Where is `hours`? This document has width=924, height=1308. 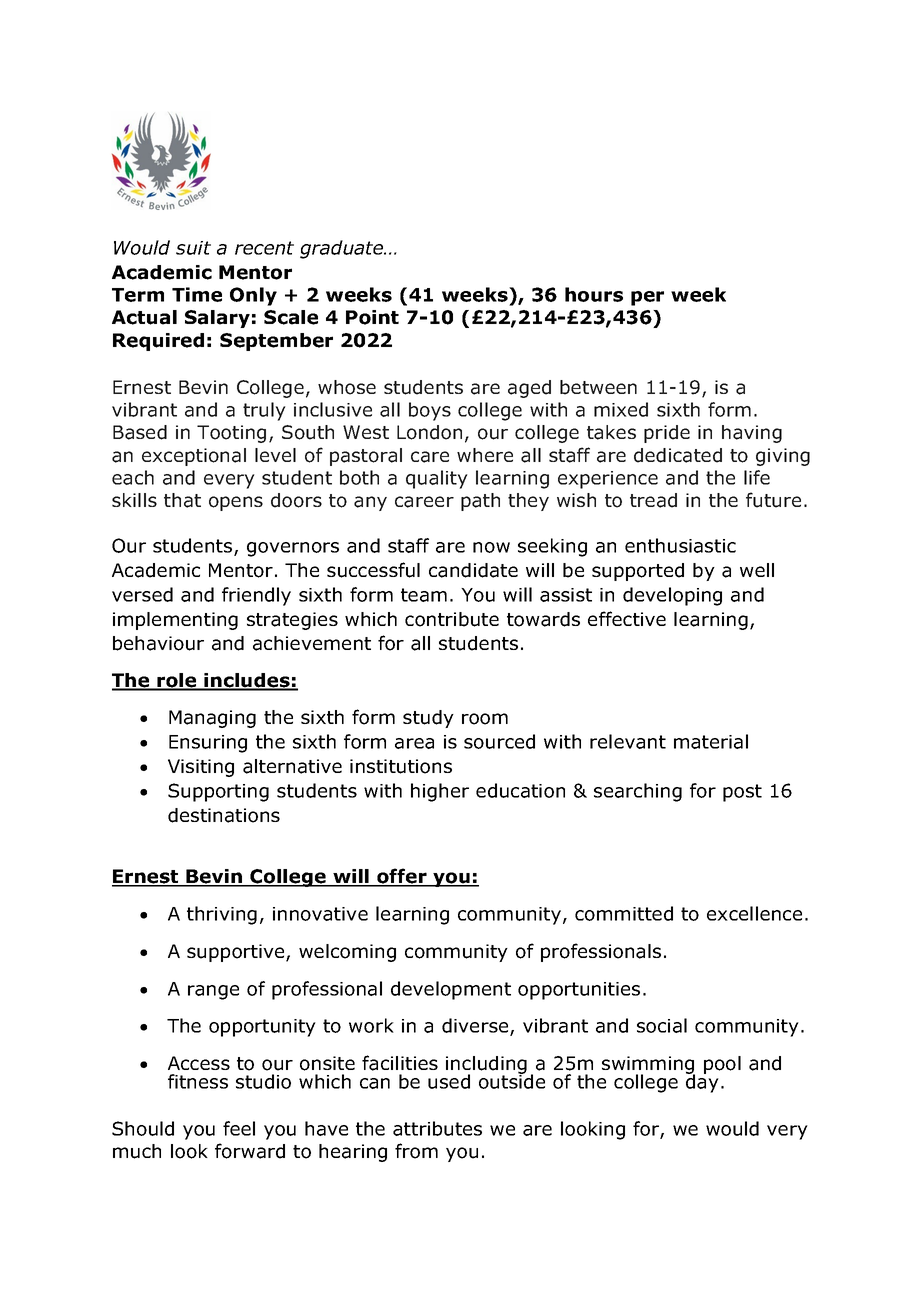
hours is located at coordinates (594, 294).
